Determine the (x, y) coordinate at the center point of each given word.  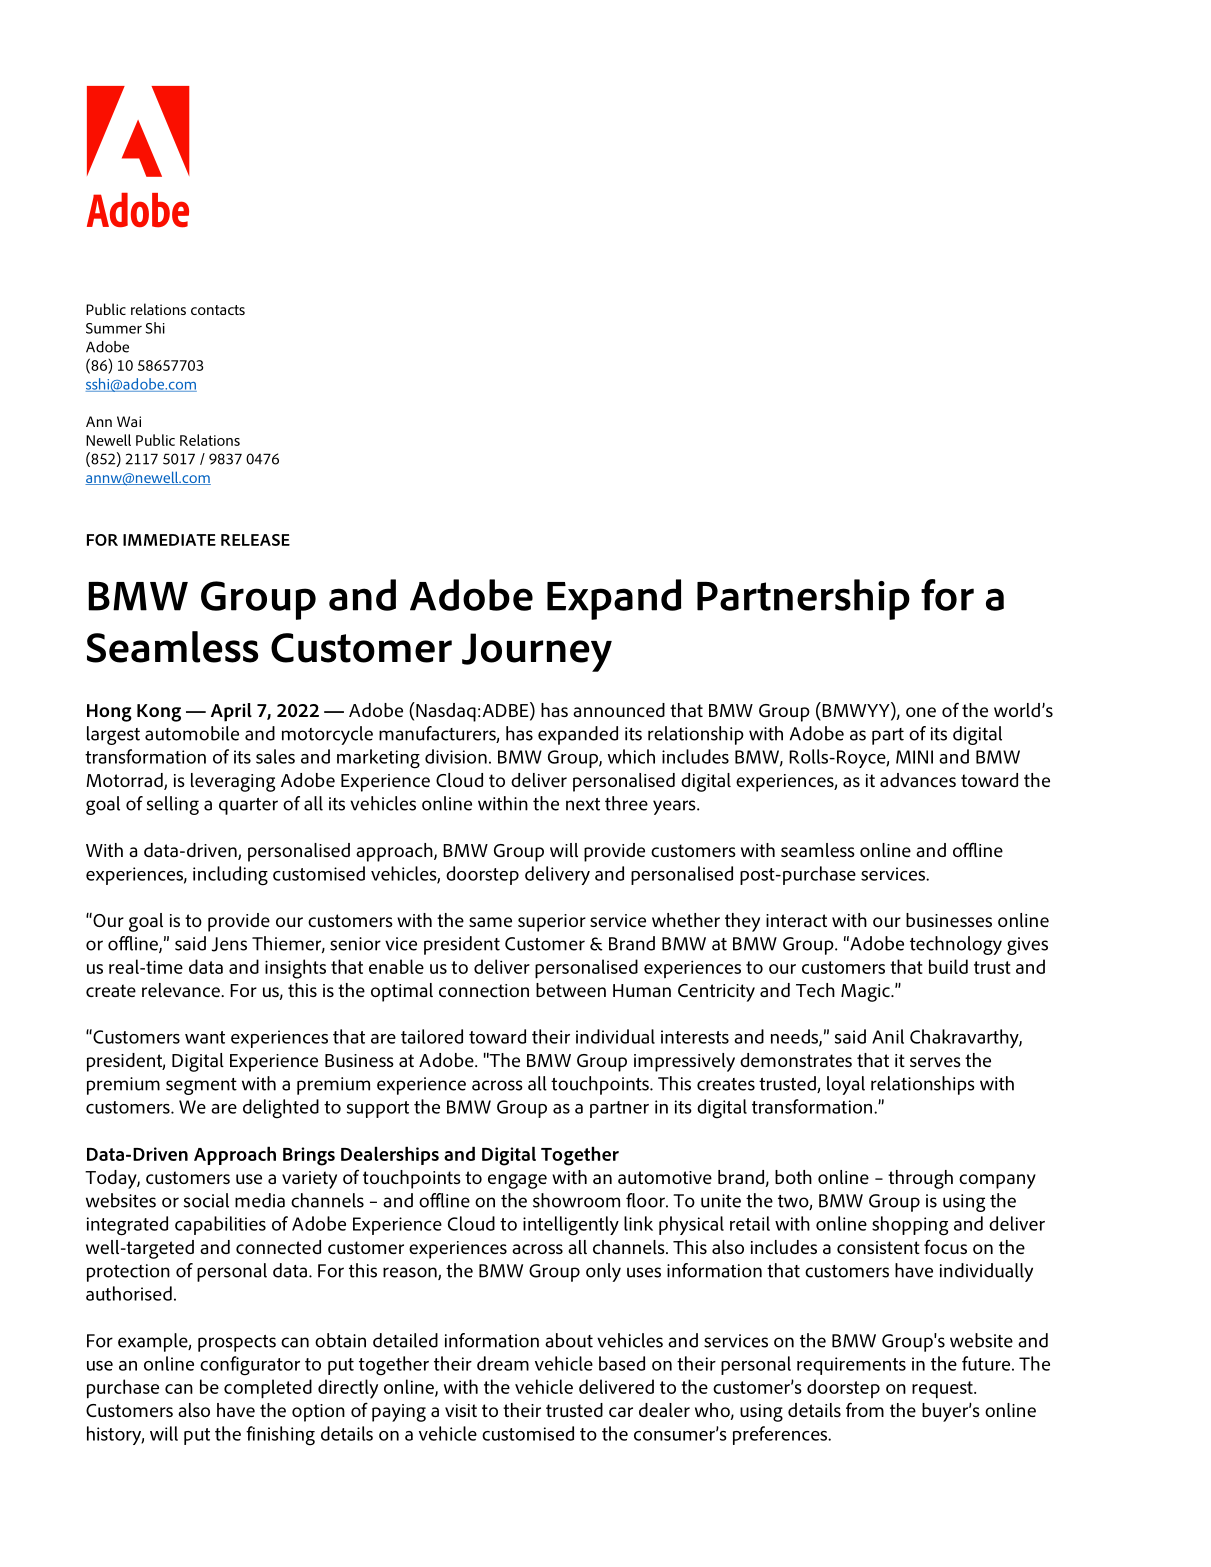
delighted (281, 1109)
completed (268, 1388)
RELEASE (255, 540)
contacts (218, 310)
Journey (537, 652)
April (231, 712)
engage (517, 1181)
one (921, 712)
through (920, 1179)
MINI (914, 757)
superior (552, 923)
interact (796, 920)
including (230, 876)
